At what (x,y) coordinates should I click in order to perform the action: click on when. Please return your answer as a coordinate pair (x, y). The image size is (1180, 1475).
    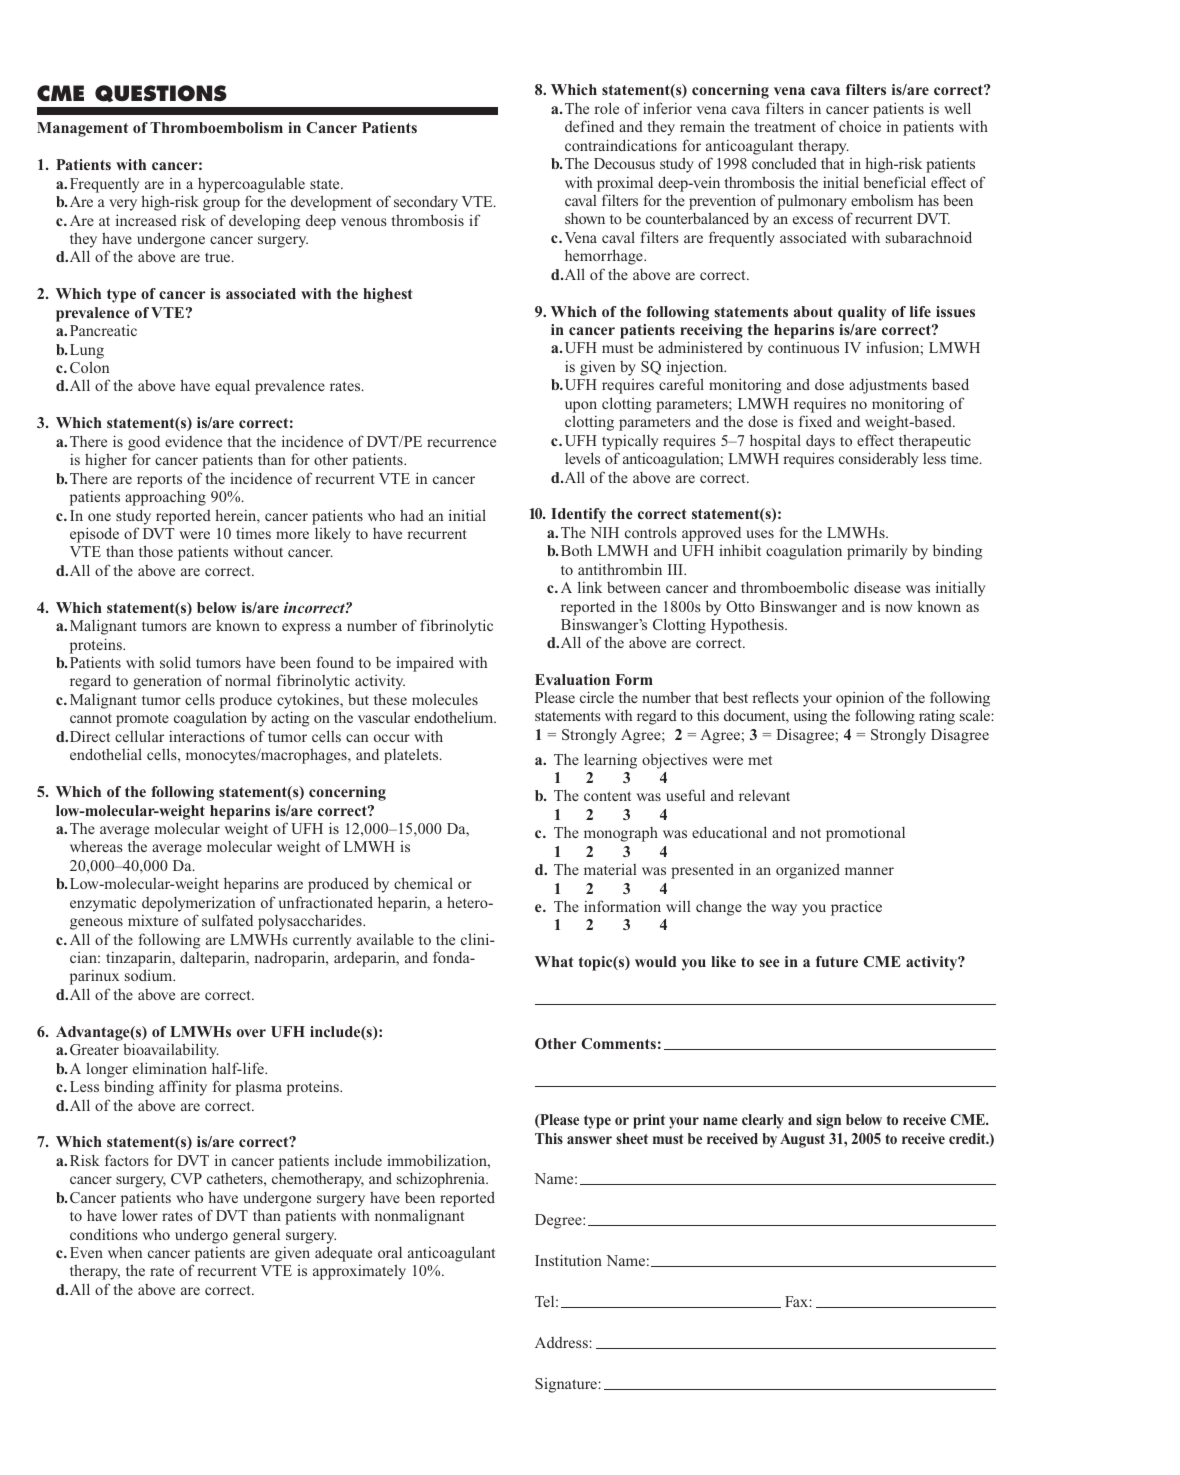
    Looking at the image, I should click on (125, 1252).
